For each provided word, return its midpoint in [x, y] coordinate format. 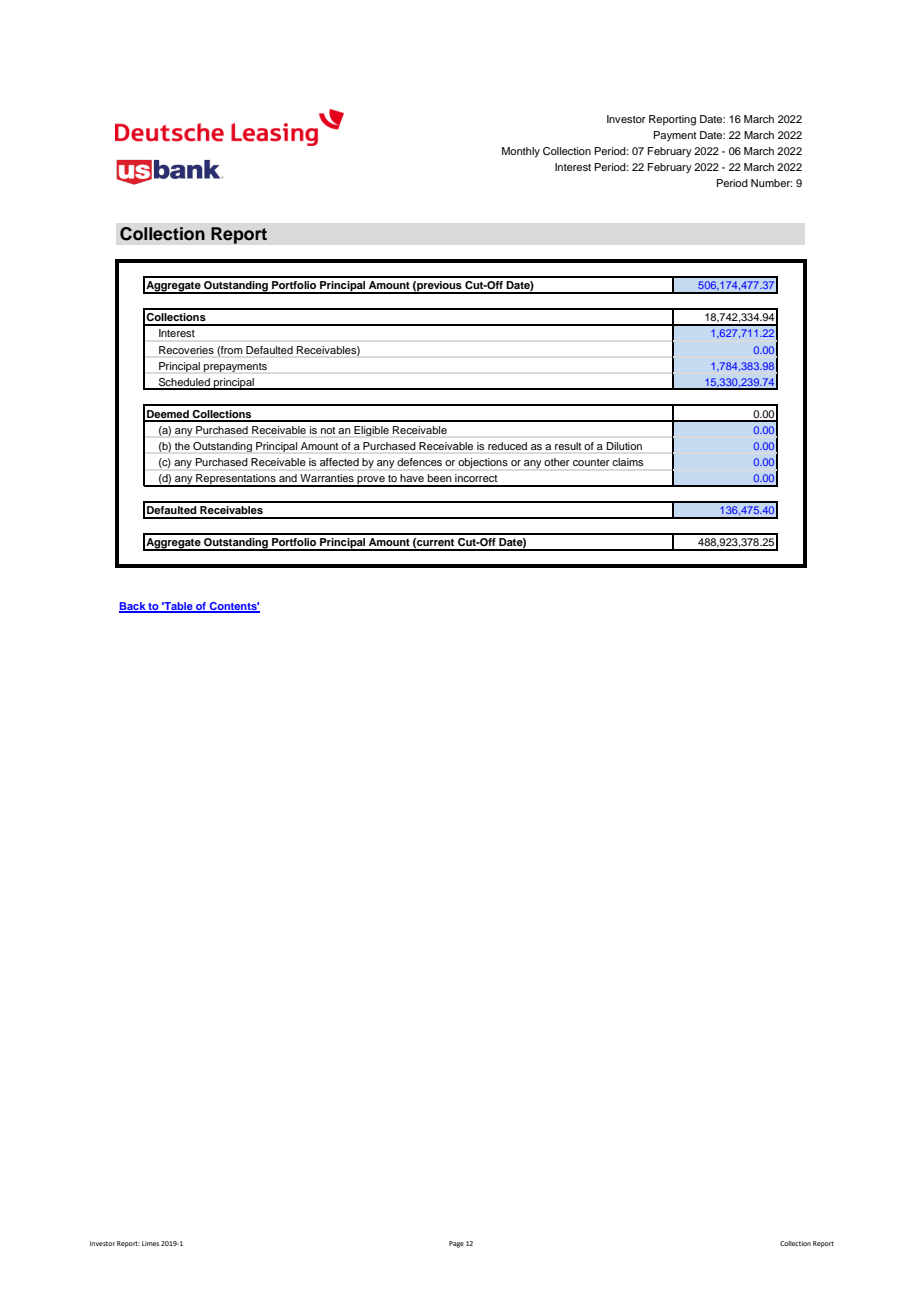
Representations [236, 480]
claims [627, 462]
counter [591, 462]
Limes [150, 1243]
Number [772, 183]
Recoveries [186, 350]
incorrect [476, 478]
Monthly [521, 152]
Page [456, 1244]
